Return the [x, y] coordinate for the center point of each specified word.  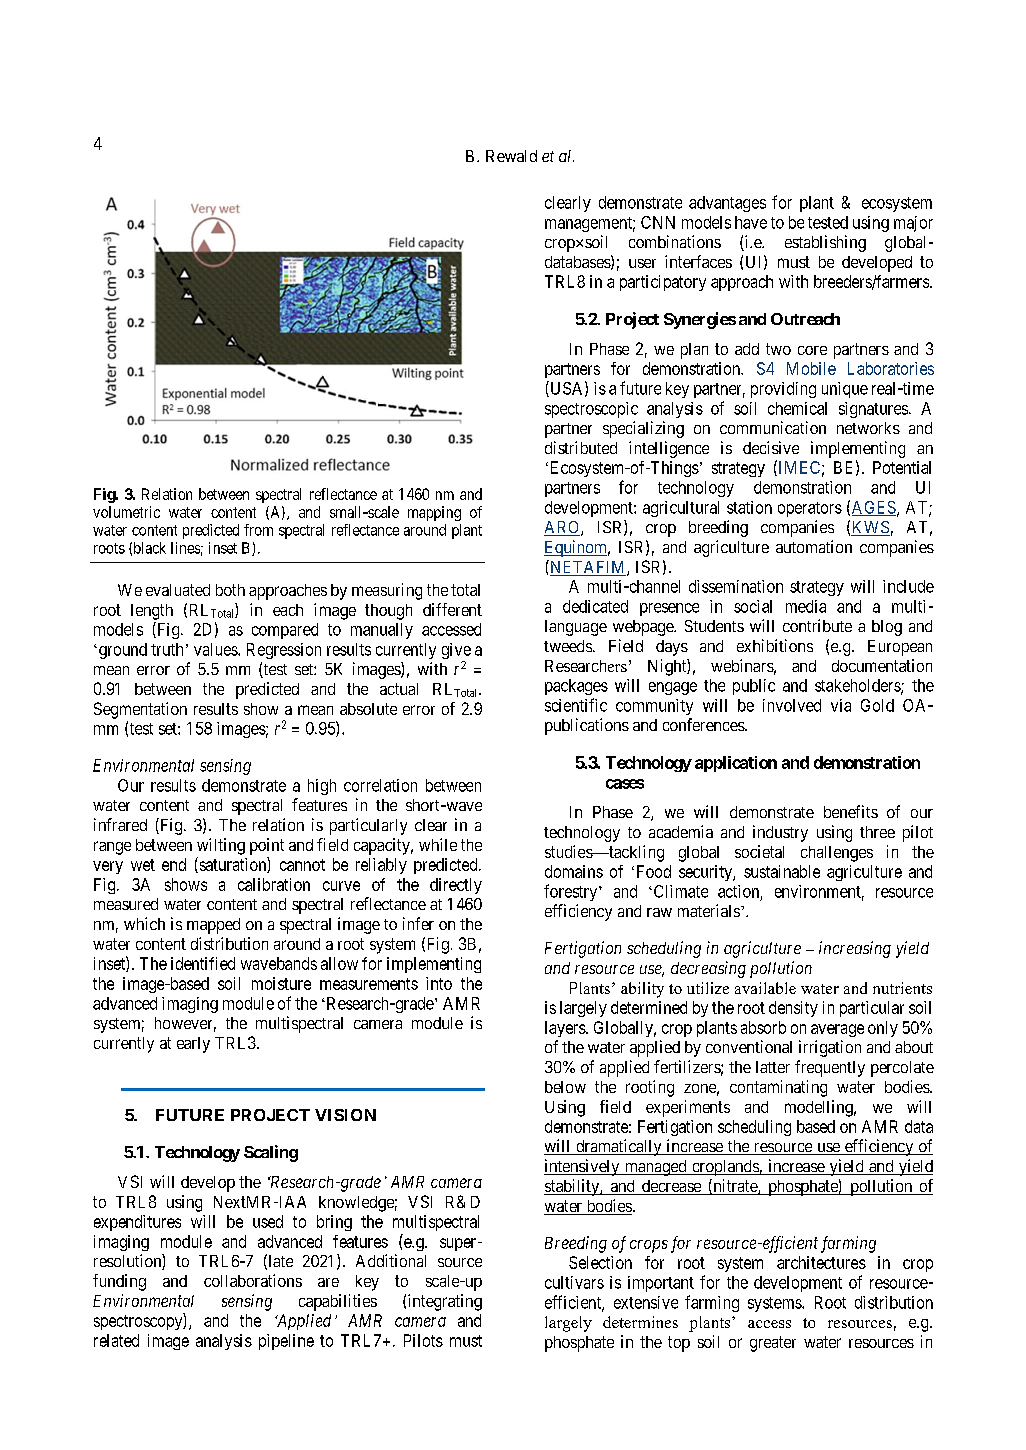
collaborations [253, 1280]
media [806, 606]
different [452, 609]
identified [203, 963]
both [230, 590]
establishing [825, 243]
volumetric [126, 512]
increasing [855, 949]
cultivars [574, 1282]
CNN [658, 222]
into [439, 983]
